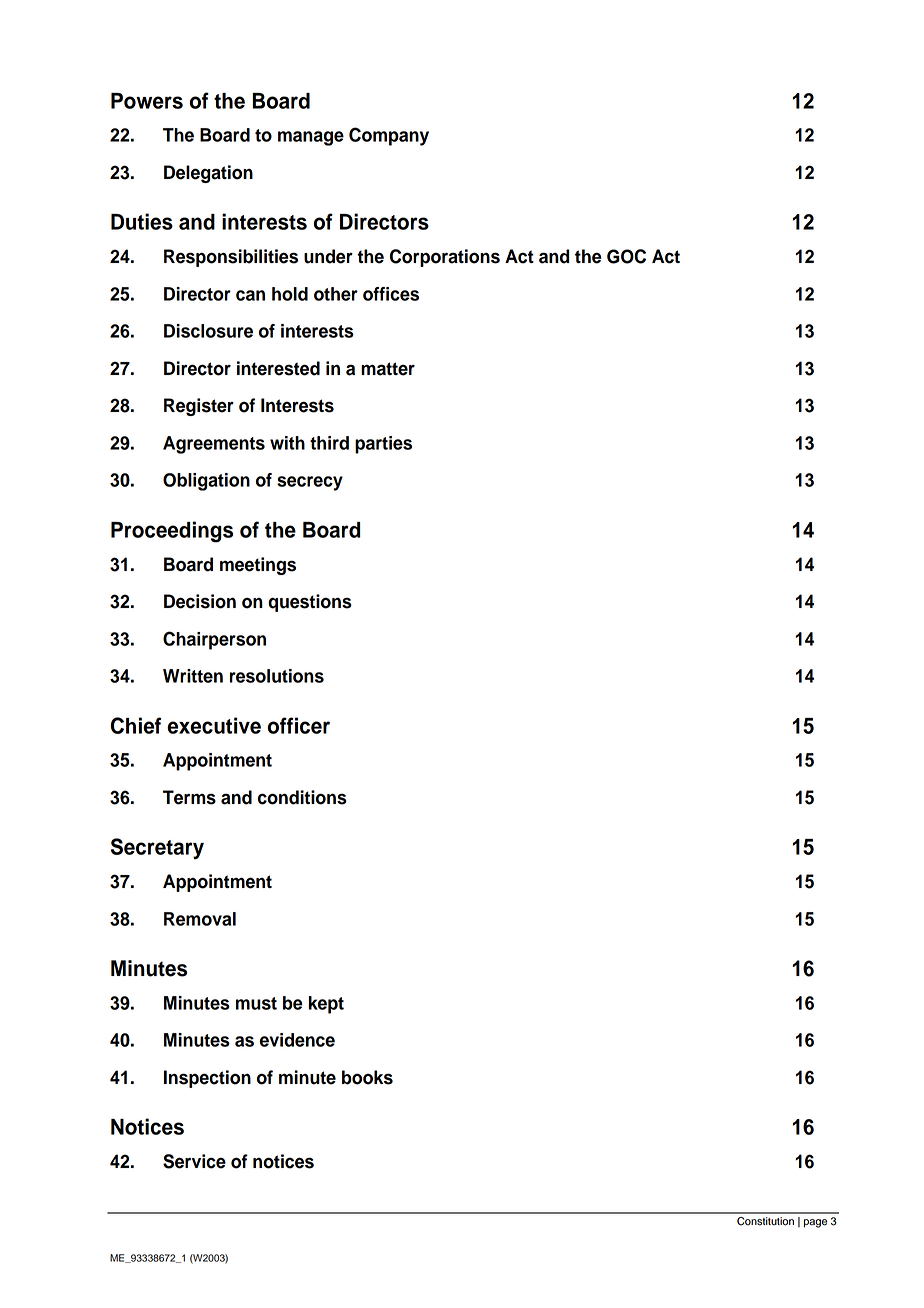 Image resolution: width=924 pixels, height=1308 pixels. I want to click on Obligation, so click(206, 482).
